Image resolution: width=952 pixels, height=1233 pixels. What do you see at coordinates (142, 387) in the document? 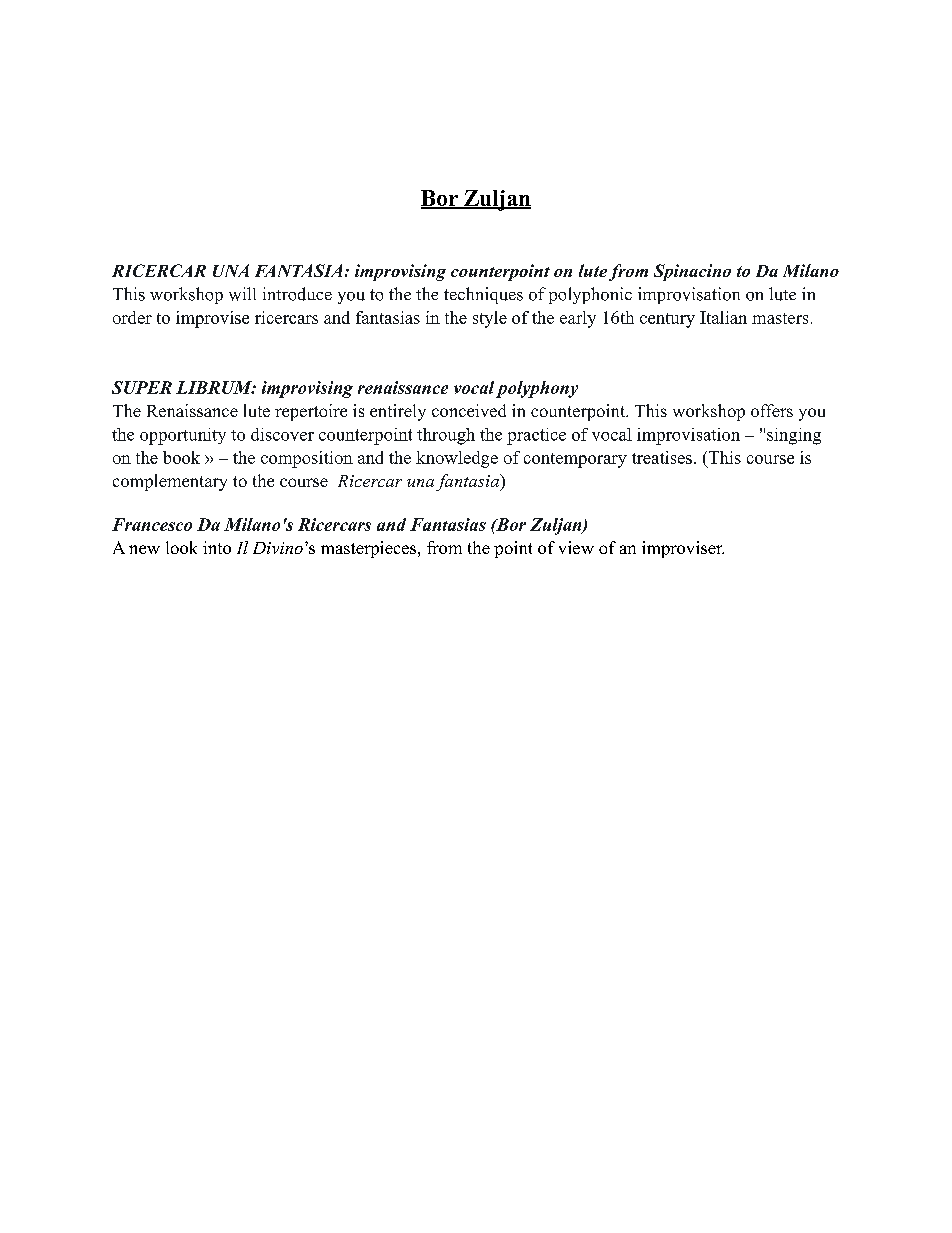
I see `SUPER` at bounding box center [142, 387].
